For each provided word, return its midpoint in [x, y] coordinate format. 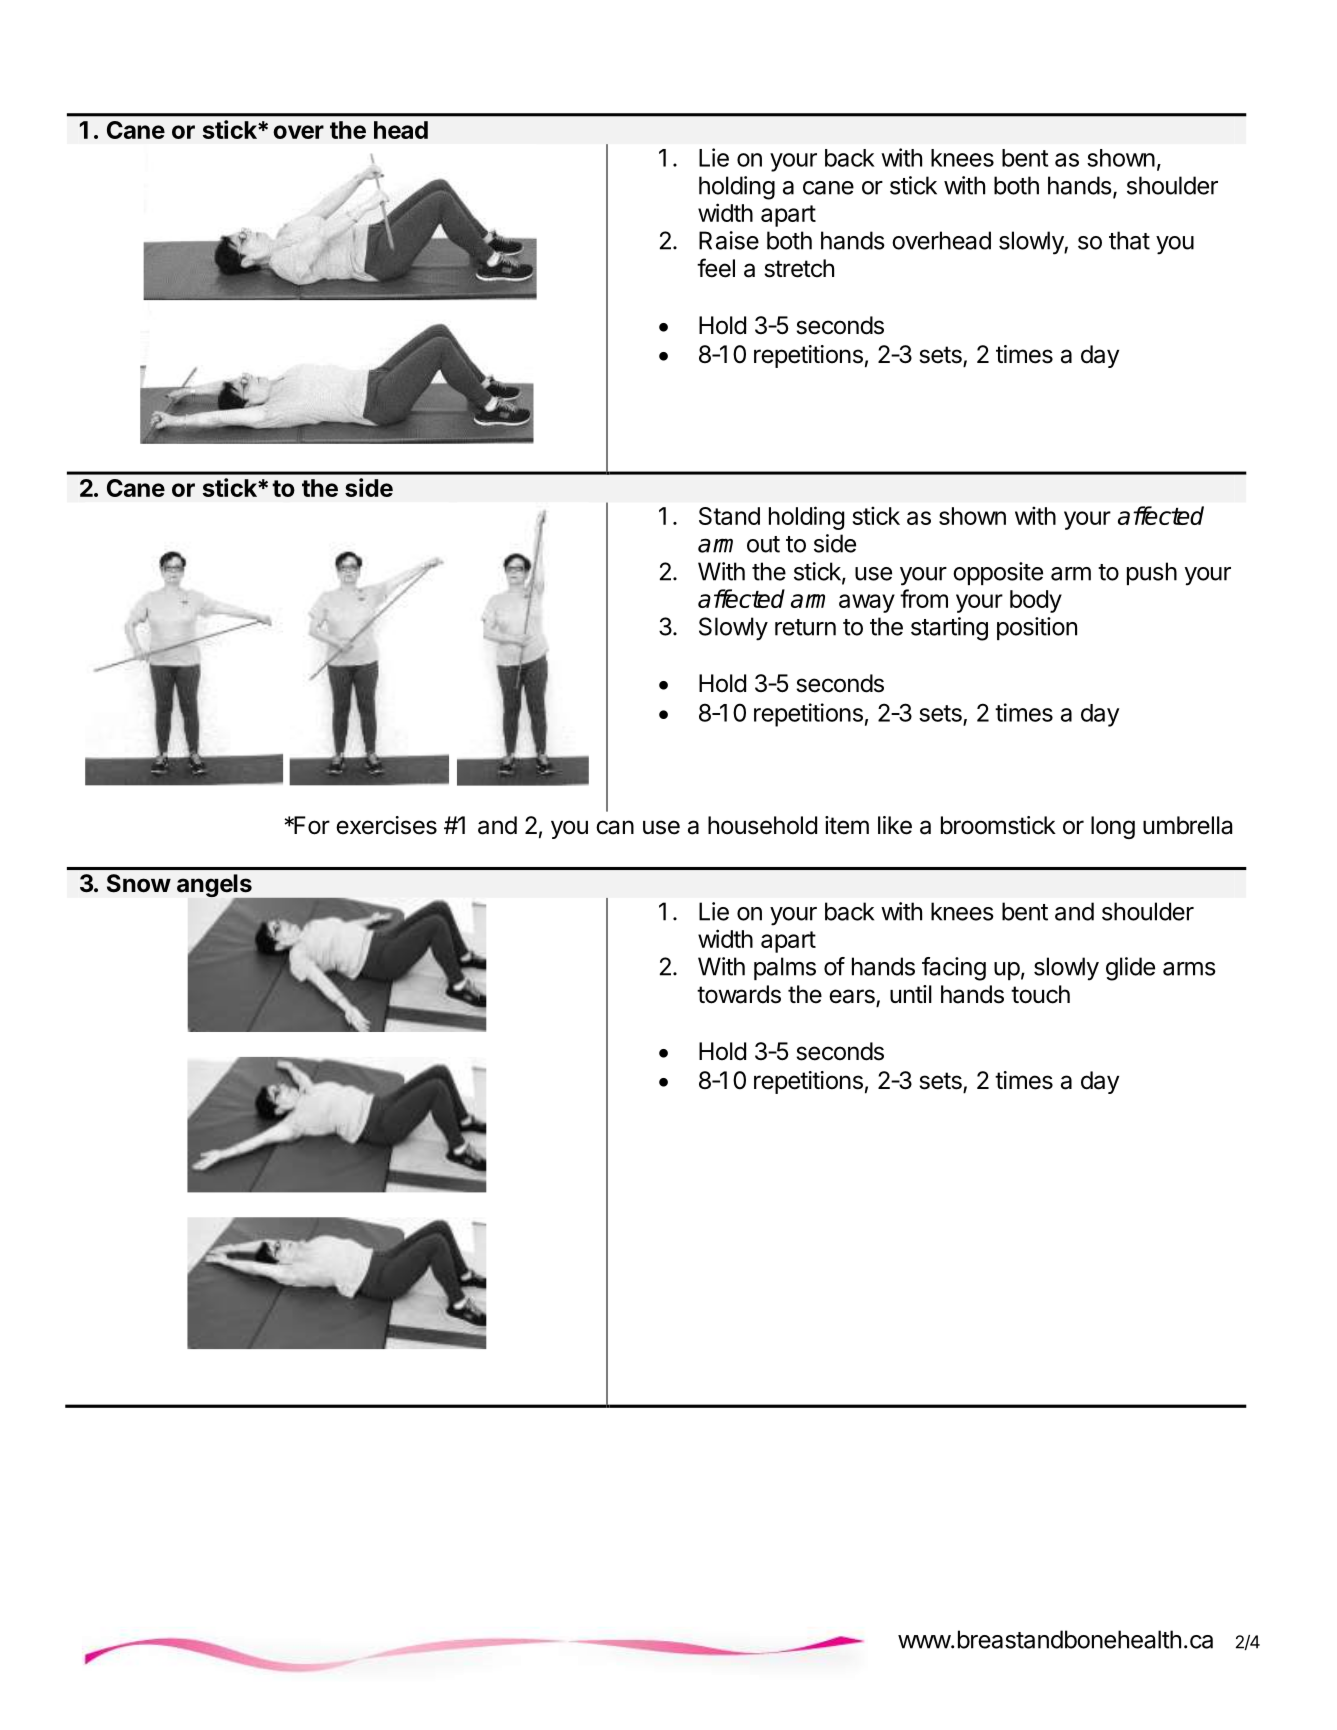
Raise [729, 240]
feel [716, 268]
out [763, 544]
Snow [139, 883]
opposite [998, 573]
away [867, 603]
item [847, 825]
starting [949, 629]
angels [215, 887]
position [1037, 628]
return [805, 627]
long [1113, 827]
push [1152, 573]
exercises [386, 825]
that [1129, 240]
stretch [799, 268]
